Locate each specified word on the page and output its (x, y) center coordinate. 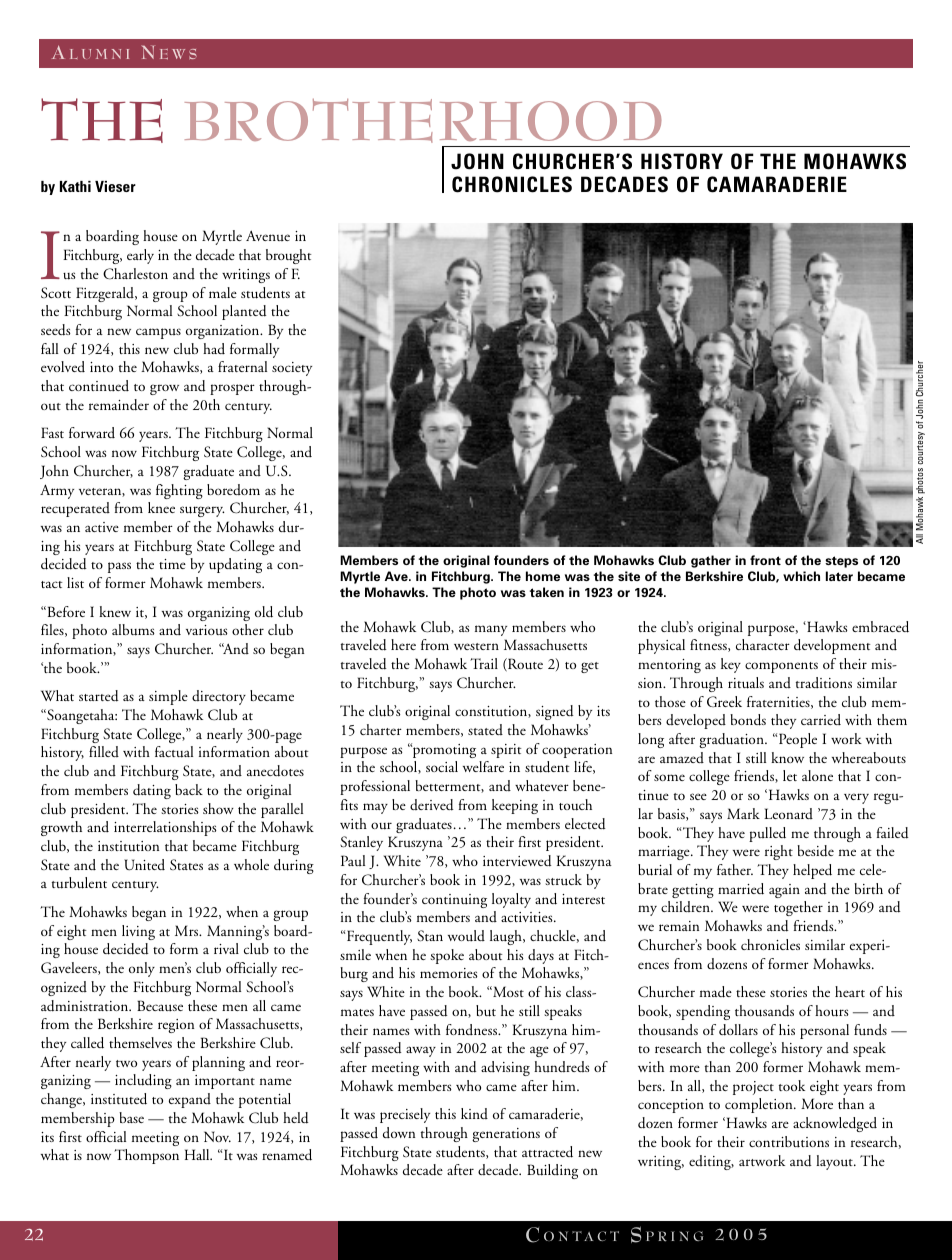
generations (506, 1135)
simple (168, 697)
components (781, 667)
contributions (789, 1142)
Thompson (146, 1156)
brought (289, 256)
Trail (484, 663)
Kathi (75, 186)
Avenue (268, 235)
